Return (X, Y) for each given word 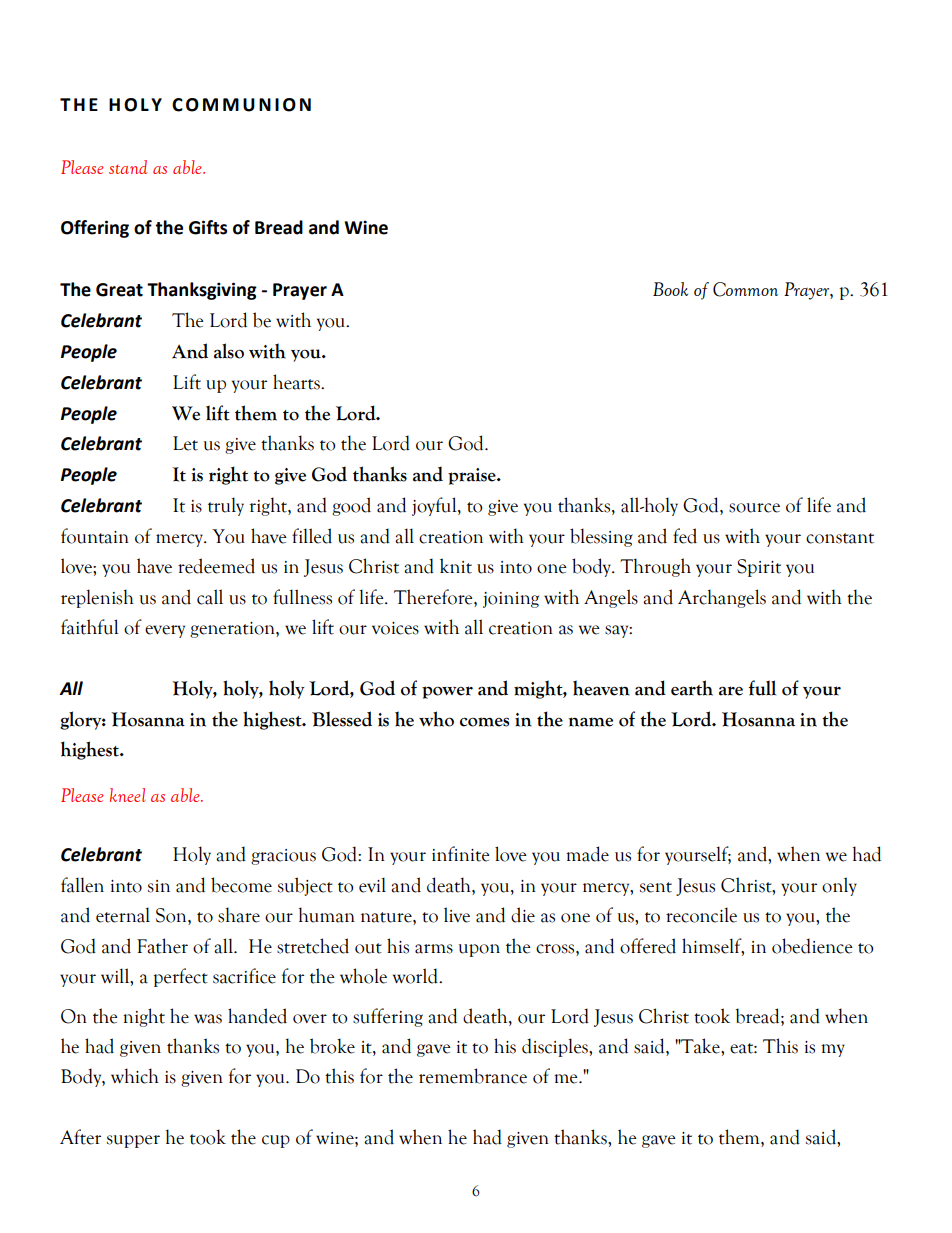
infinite (461, 854)
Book (670, 289)
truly (226, 506)
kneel (127, 795)
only (839, 886)
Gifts (208, 227)
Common (745, 289)
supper (133, 1141)
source (754, 508)
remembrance (473, 1076)
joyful (435, 506)
